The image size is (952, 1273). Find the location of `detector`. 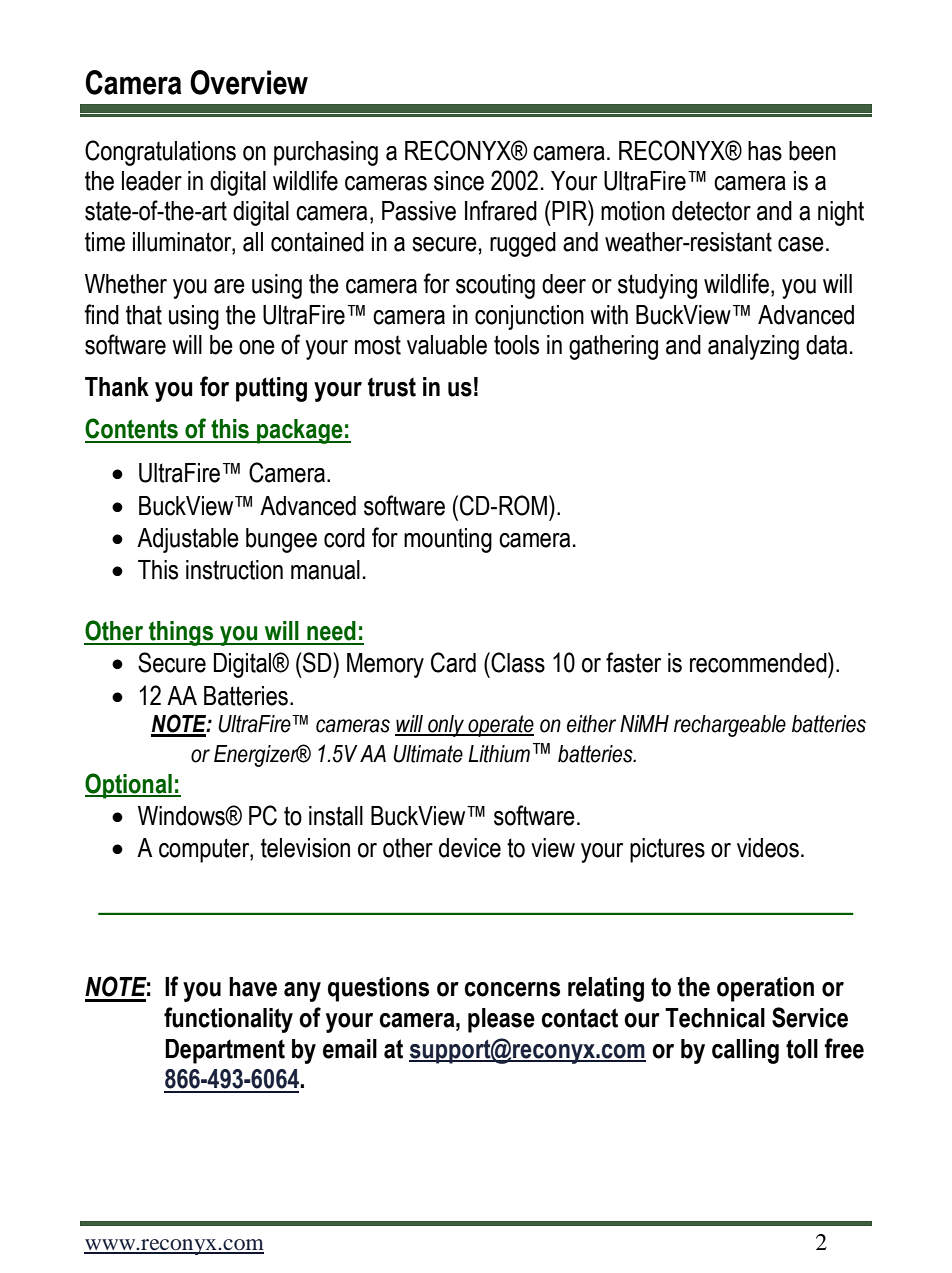

detector is located at coordinates (711, 211).
